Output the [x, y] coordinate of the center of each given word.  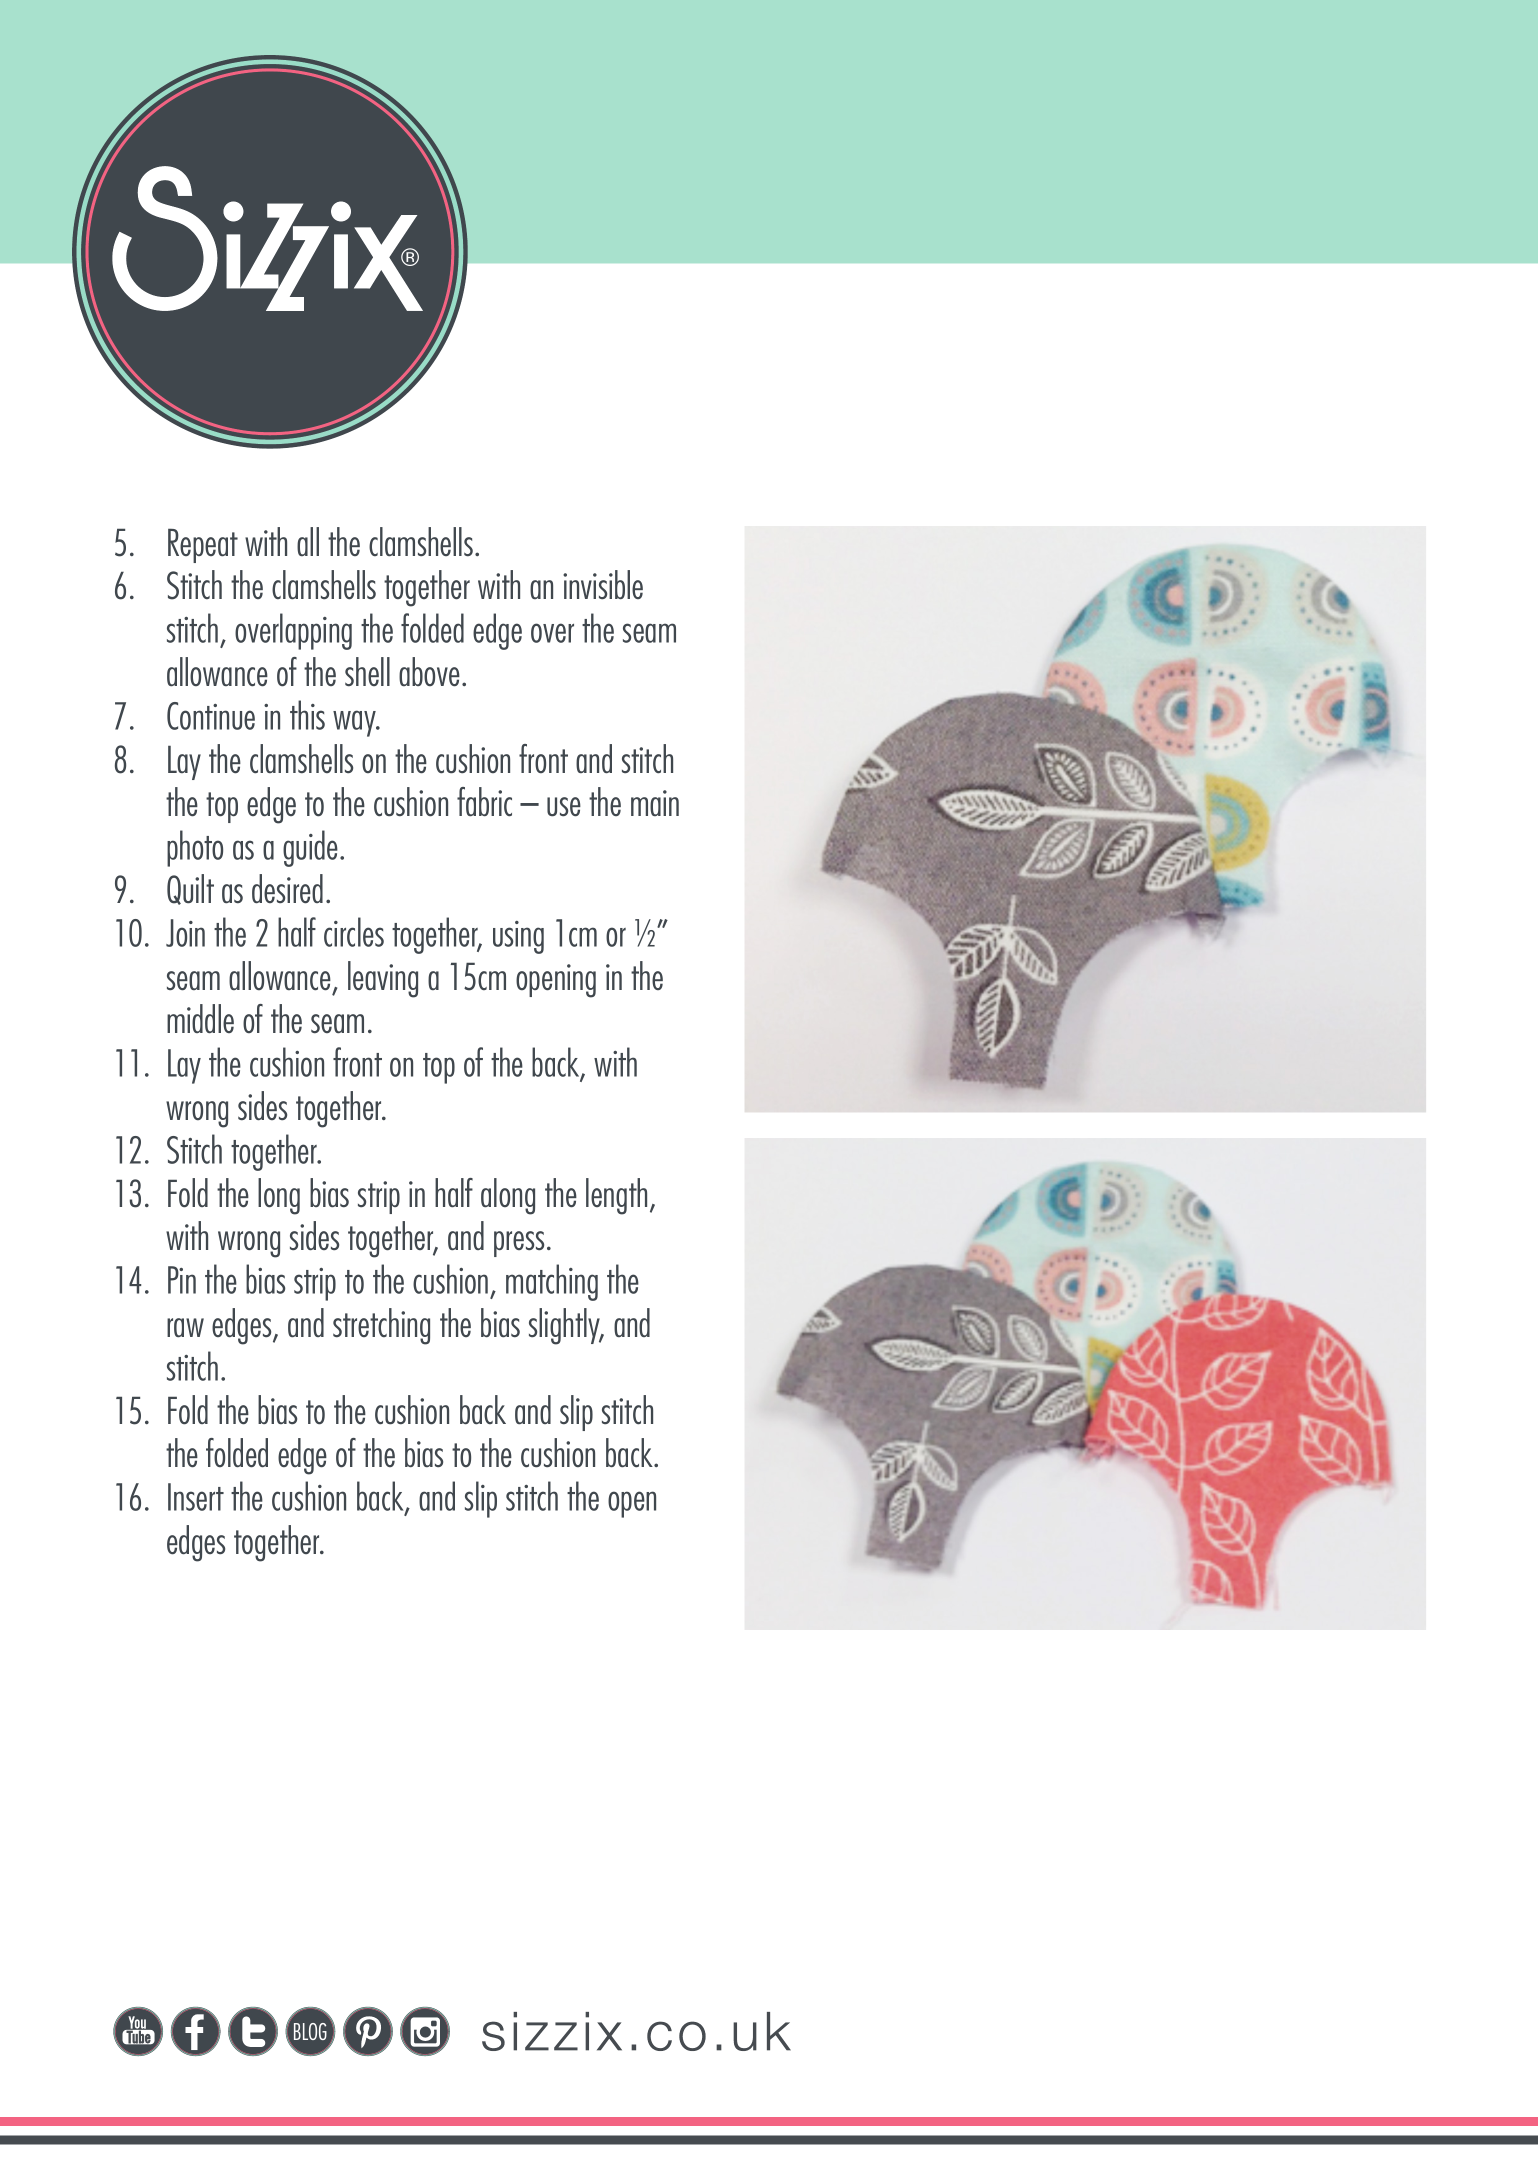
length [616, 1196]
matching [552, 1282]
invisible [603, 584]
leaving [383, 979]
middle [200, 1018]
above [429, 672]
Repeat [203, 545]
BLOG [310, 2031]
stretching [381, 1326]
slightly [566, 1326]
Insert [196, 1497]
